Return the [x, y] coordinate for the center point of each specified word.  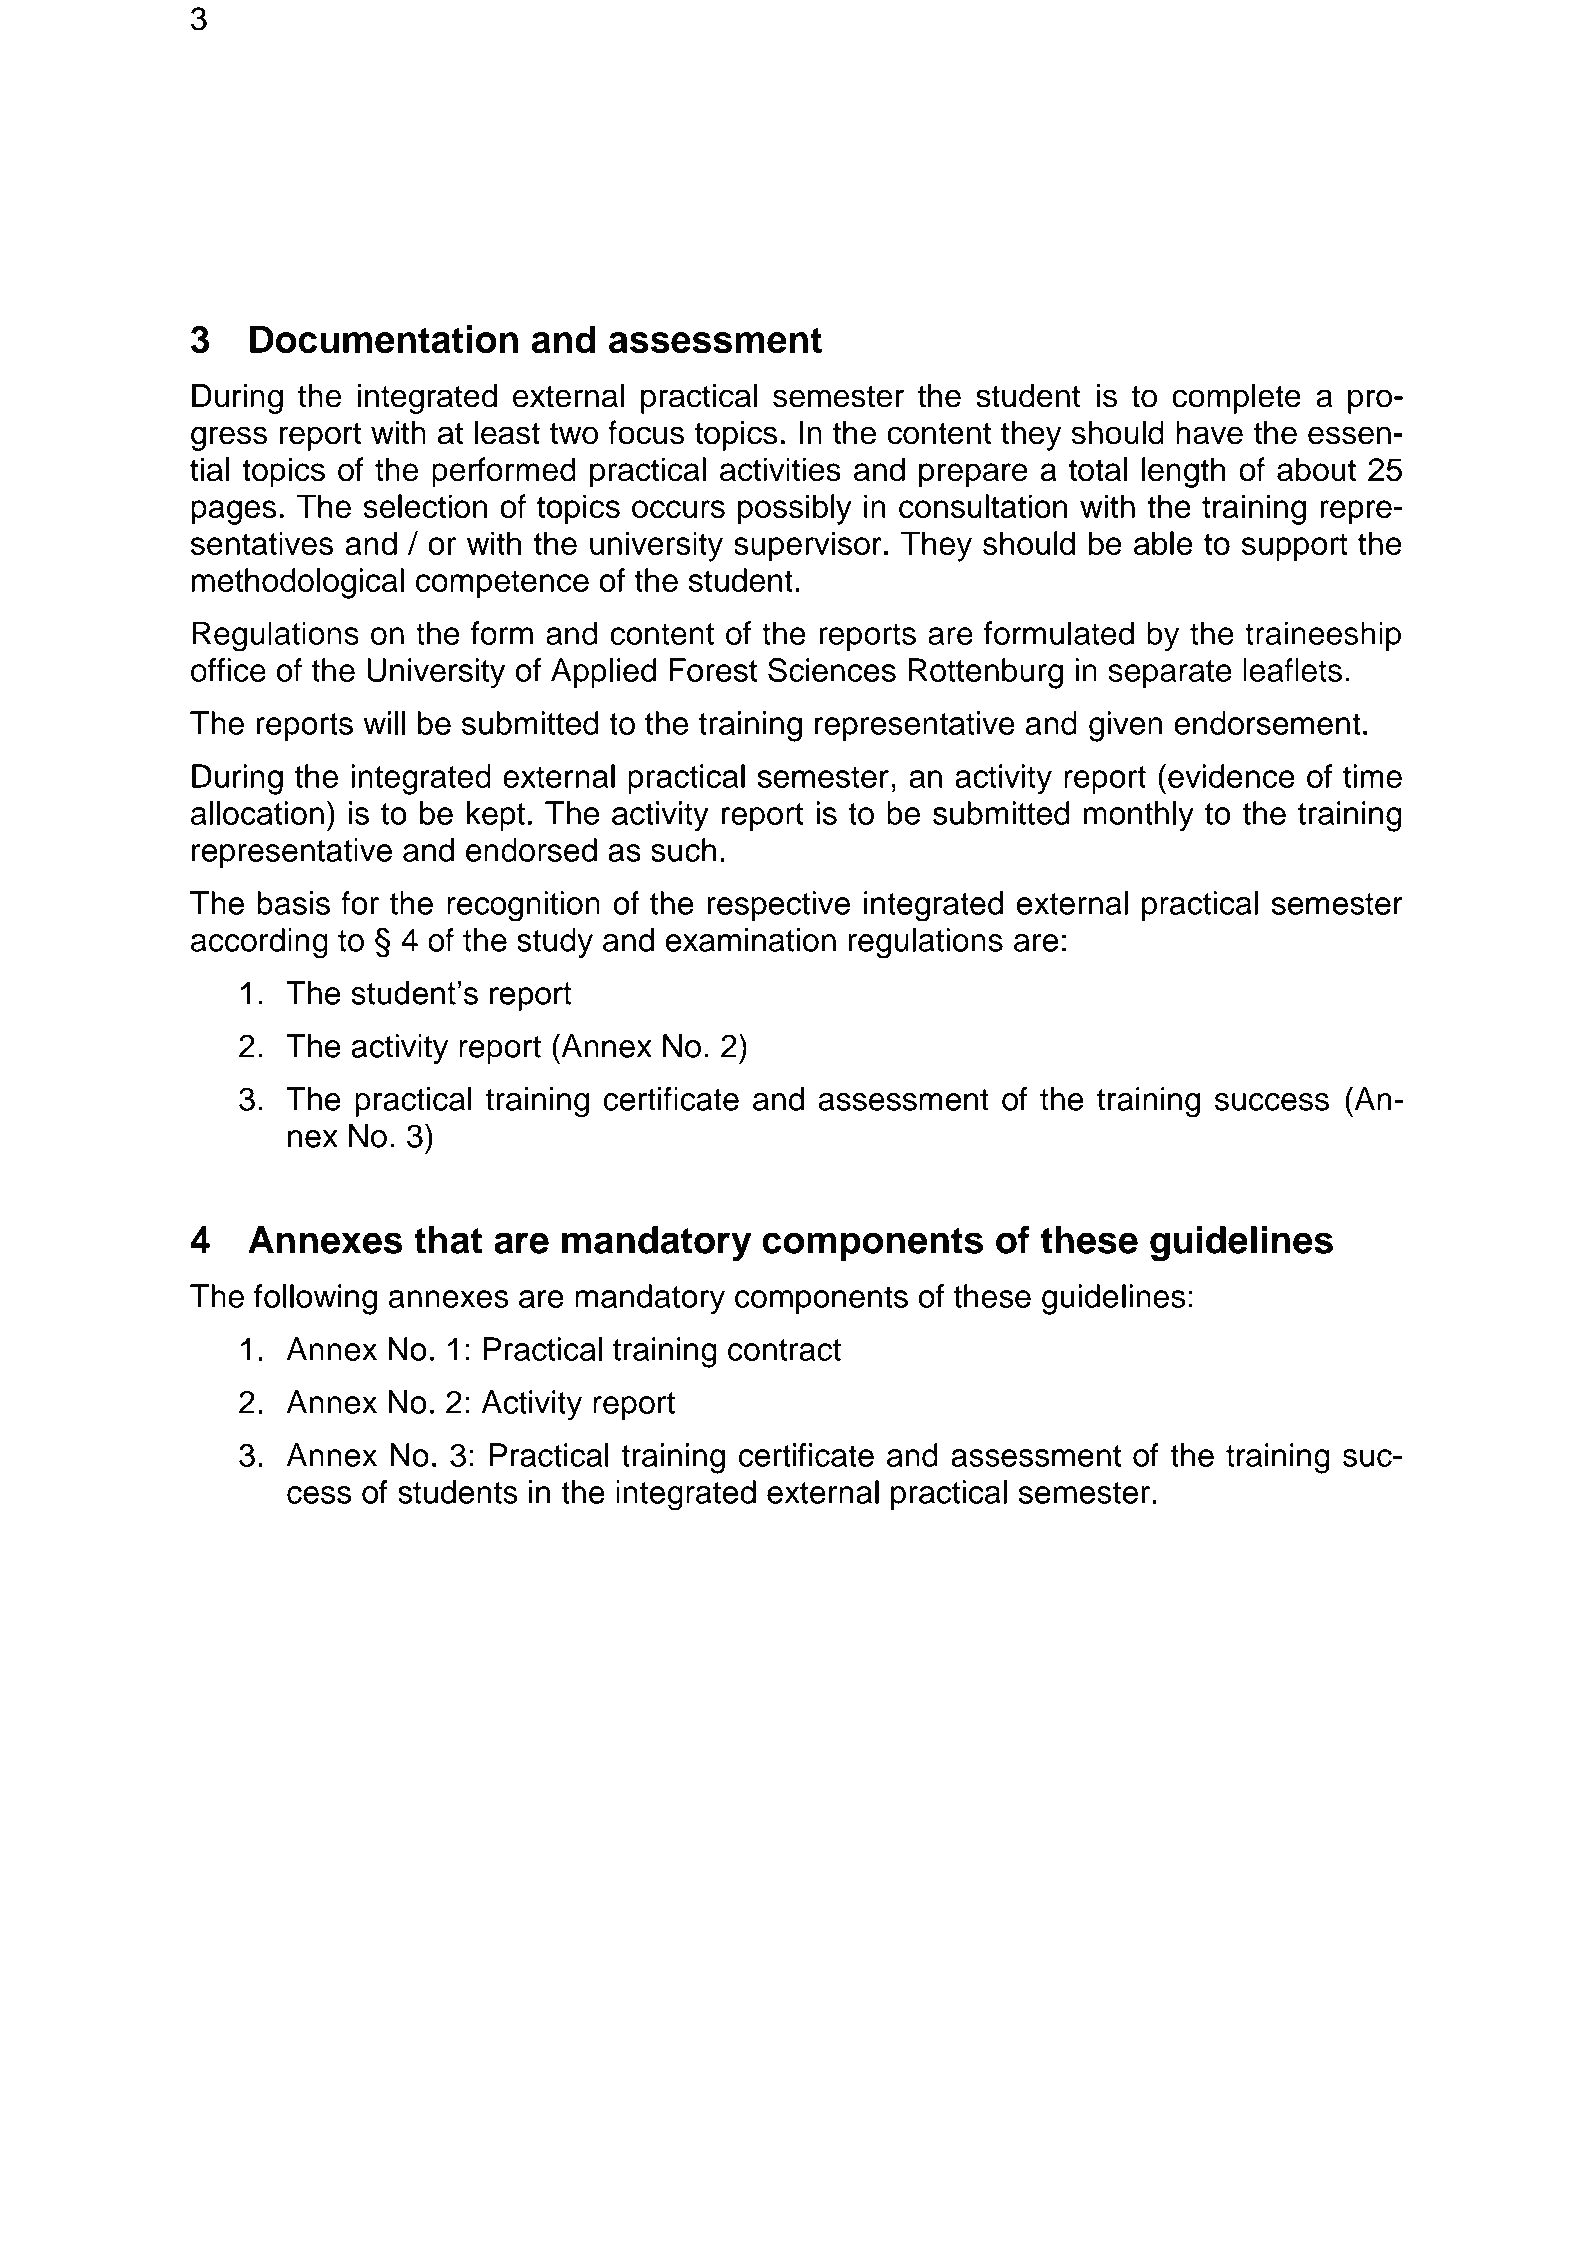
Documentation [384, 339]
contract [784, 1350]
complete [1236, 398]
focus [646, 432]
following [315, 1299]
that [448, 1240]
